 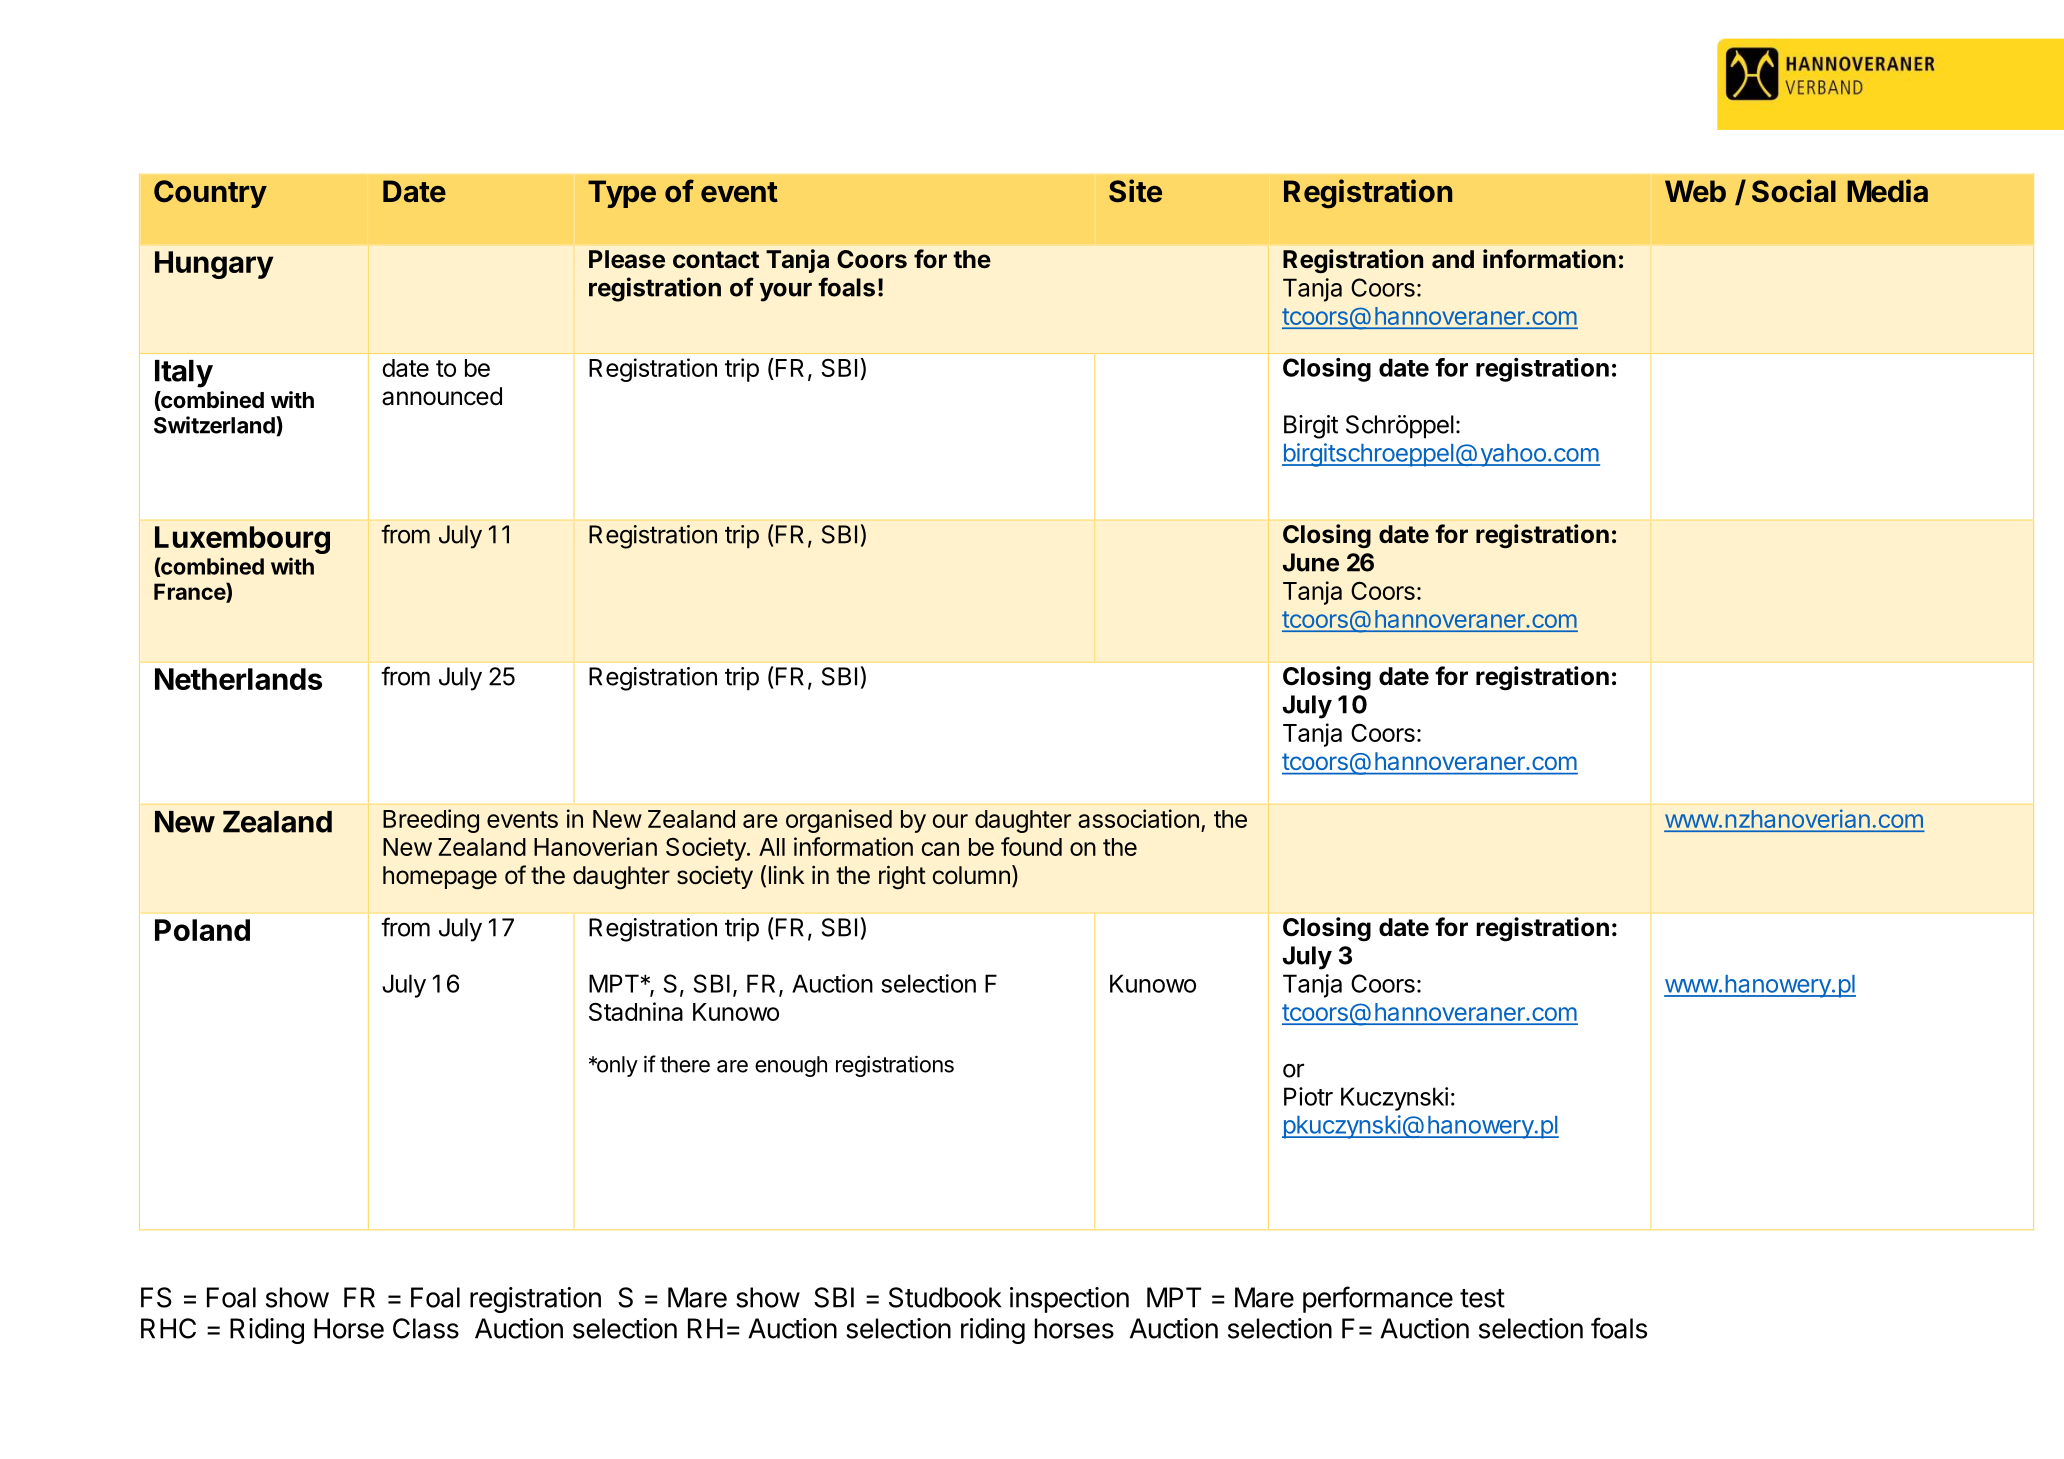 What do you see at coordinates (1031, 846) in the screenshot?
I see `found` at bounding box center [1031, 846].
